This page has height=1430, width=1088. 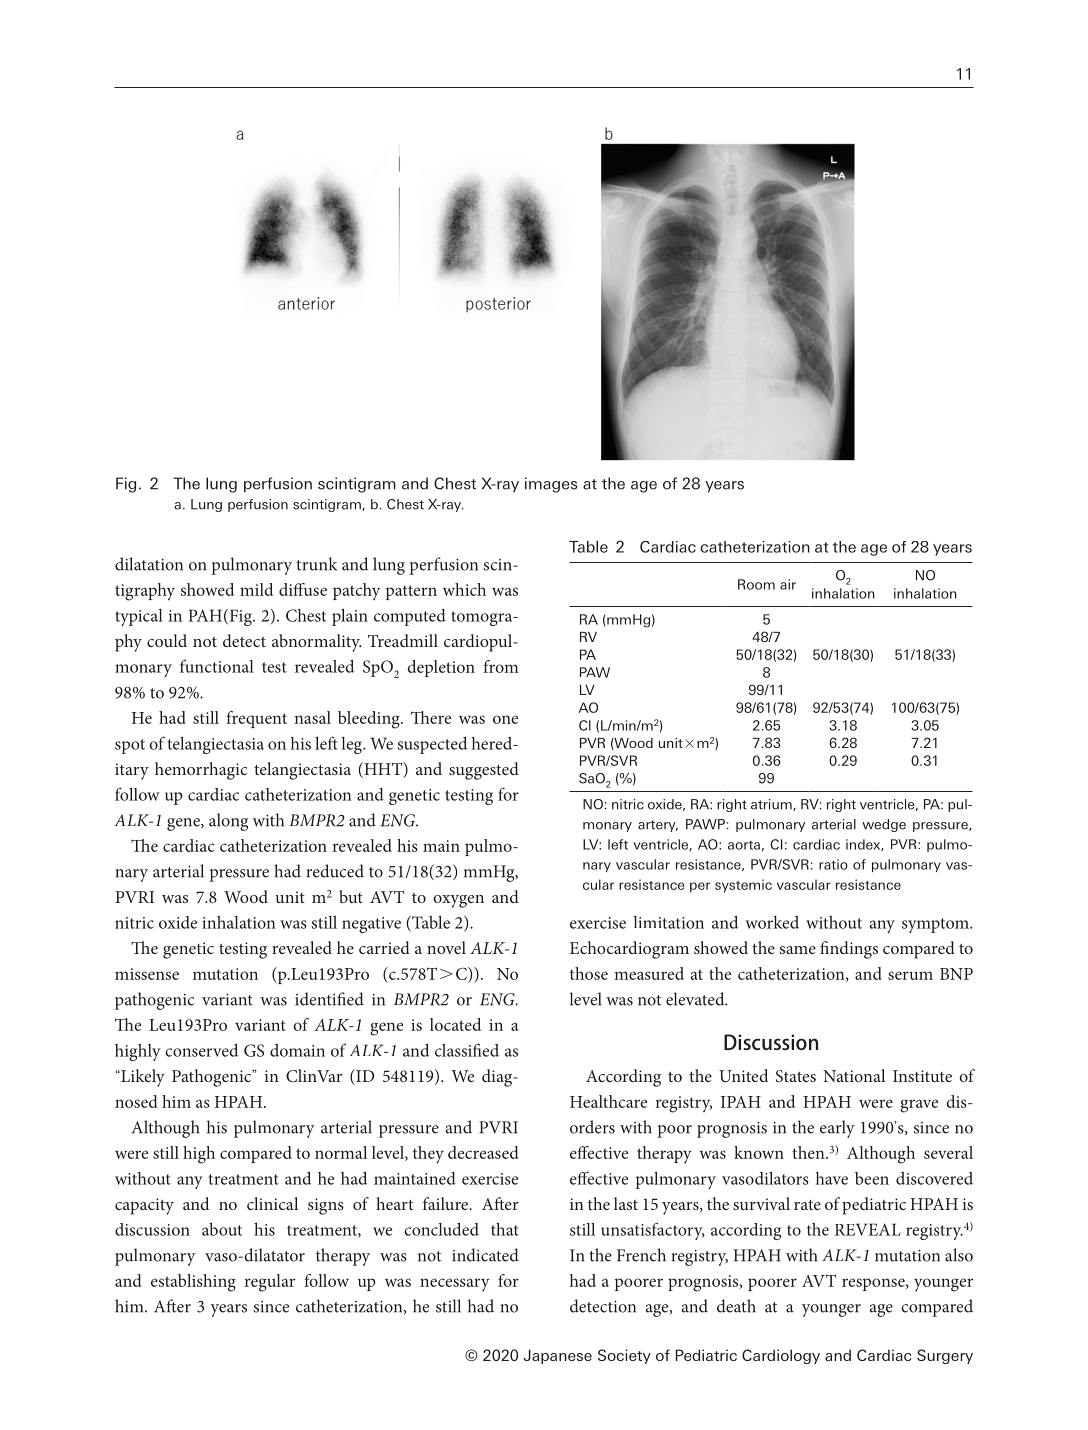 I want to click on Japanese, so click(x=557, y=1356).
